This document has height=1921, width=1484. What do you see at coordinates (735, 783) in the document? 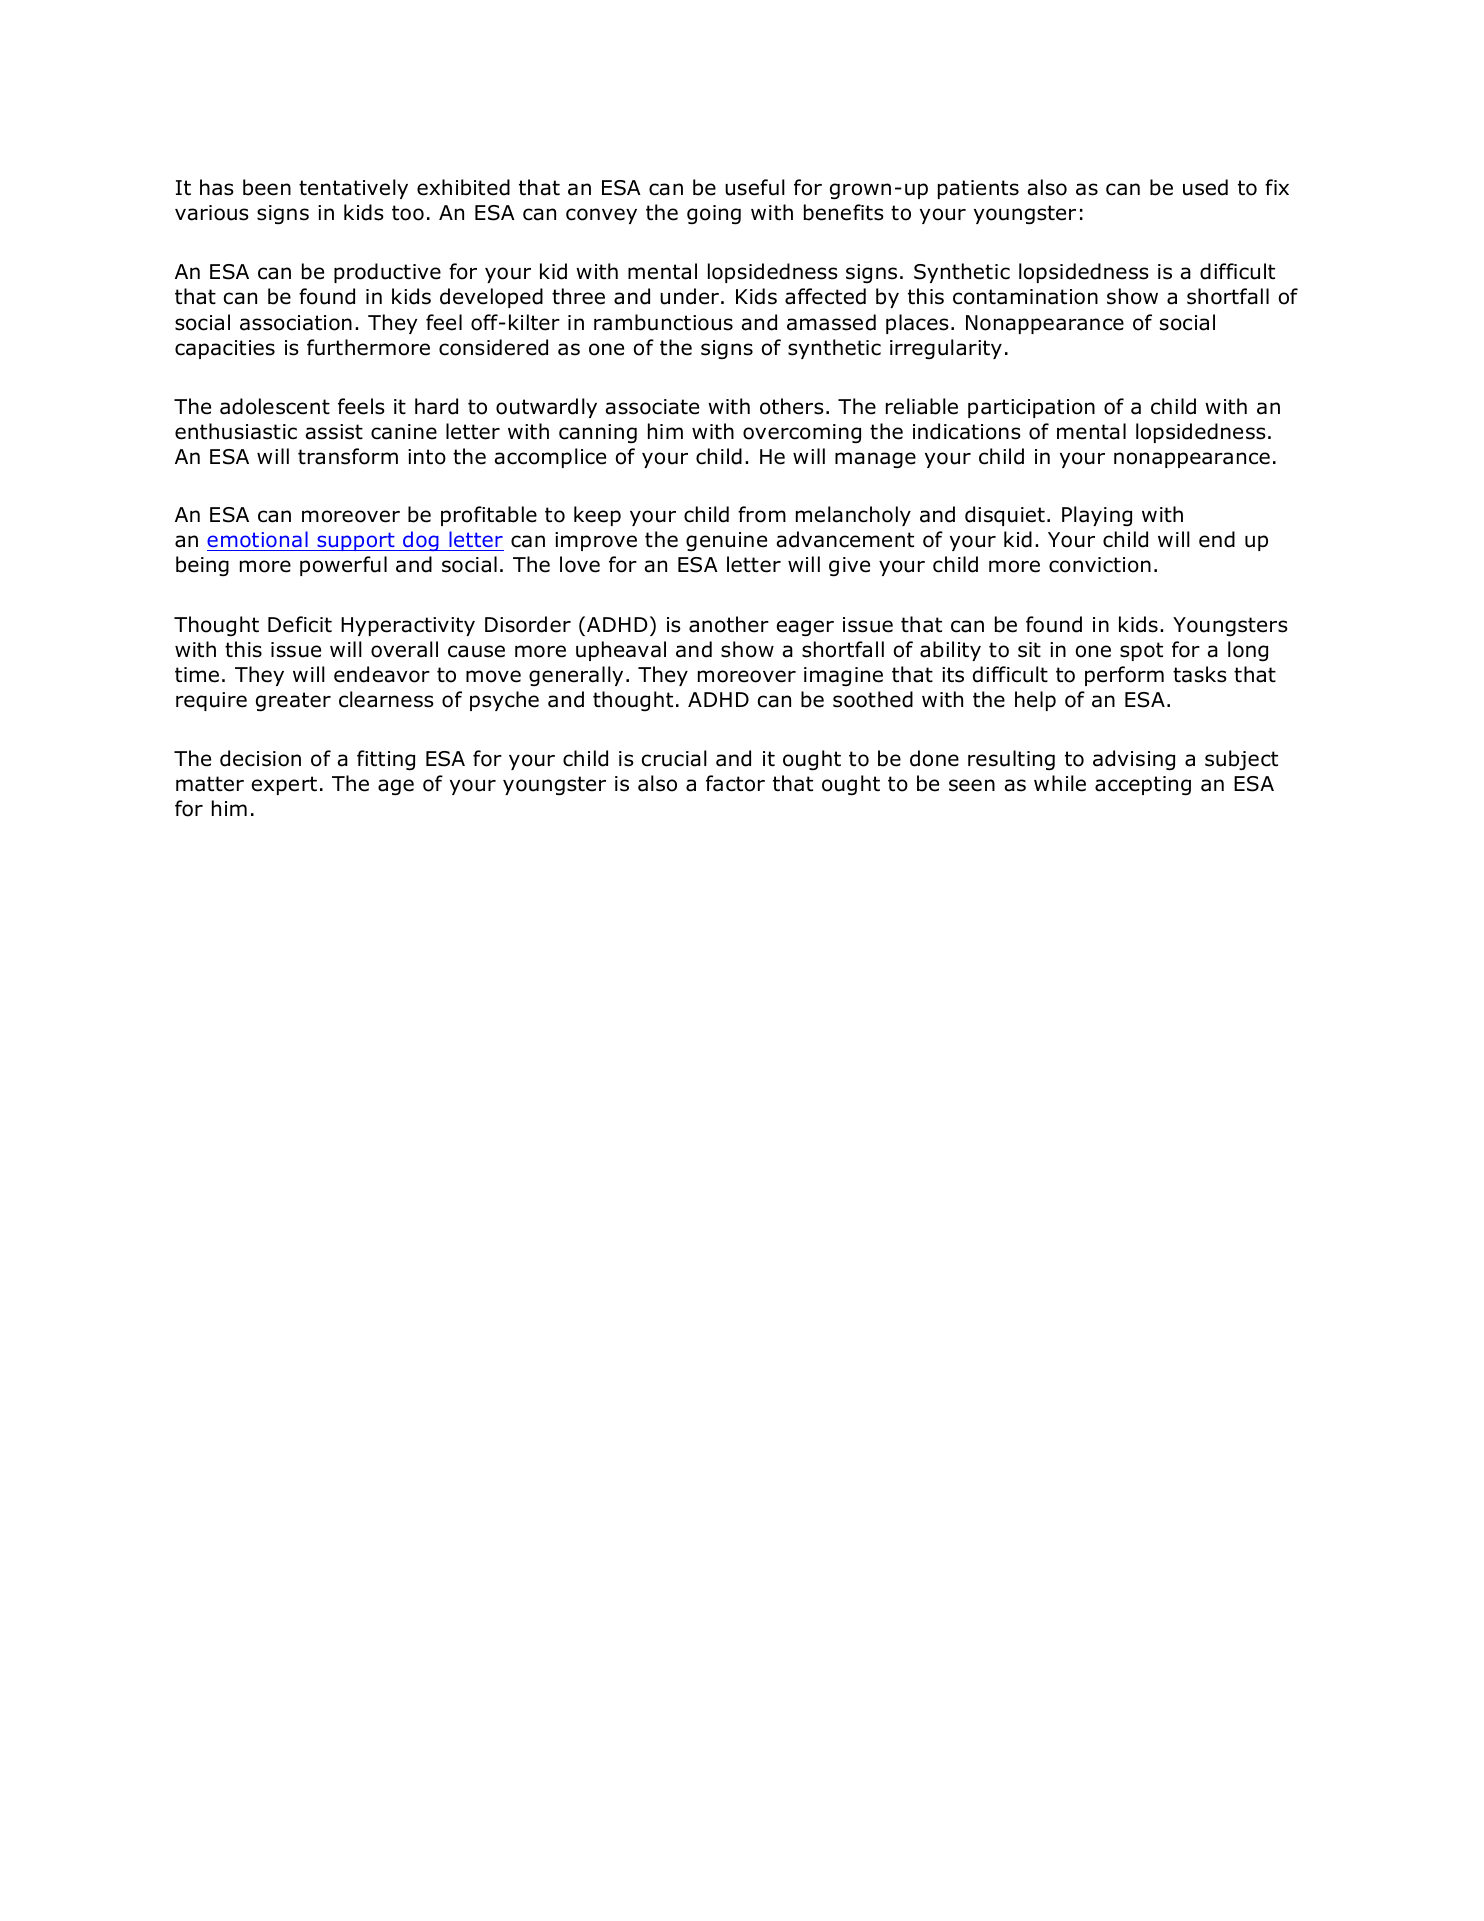
I see `factor` at bounding box center [735, 783].
